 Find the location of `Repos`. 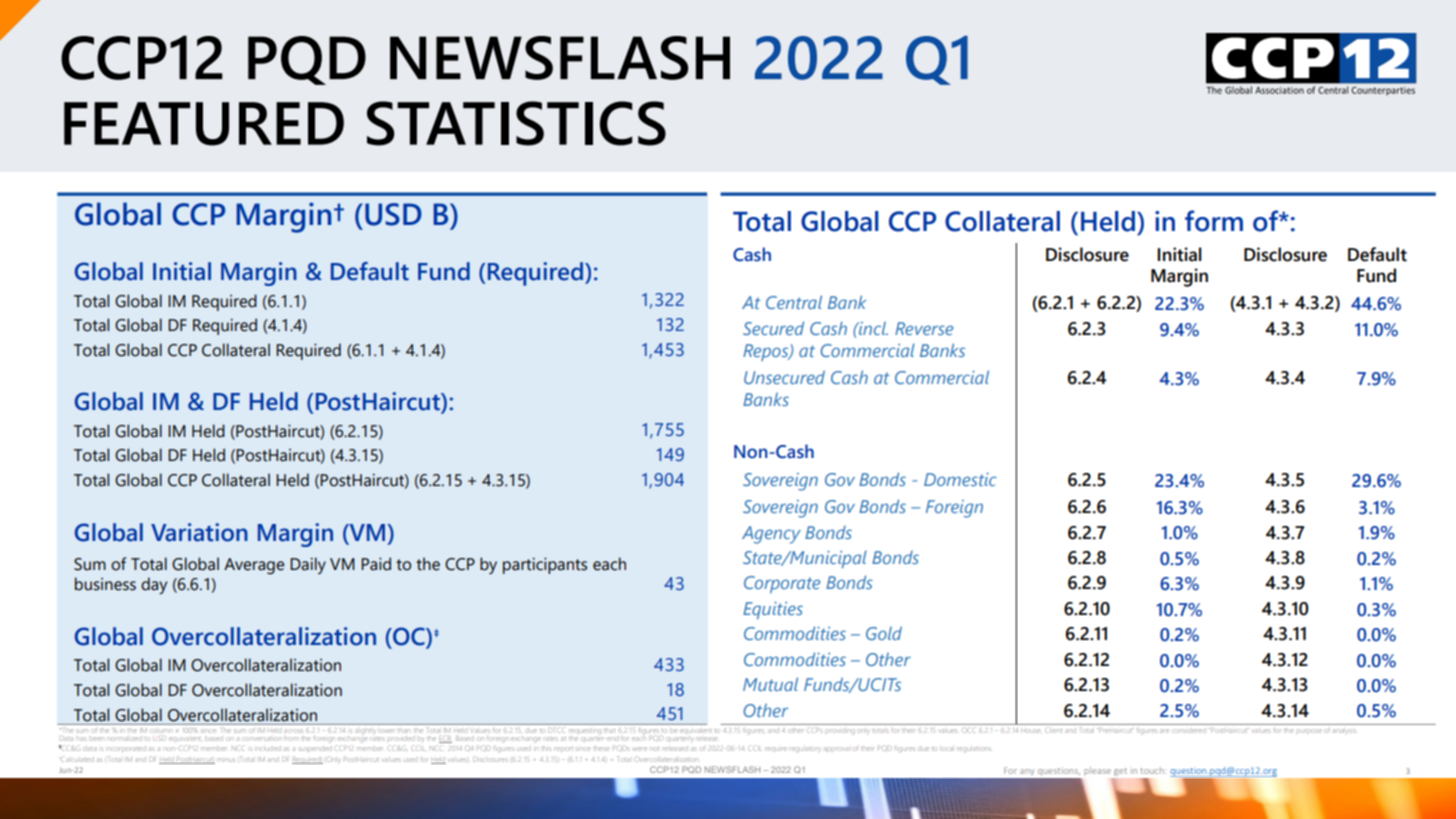

Repos is located at coordinates (767, 352).
